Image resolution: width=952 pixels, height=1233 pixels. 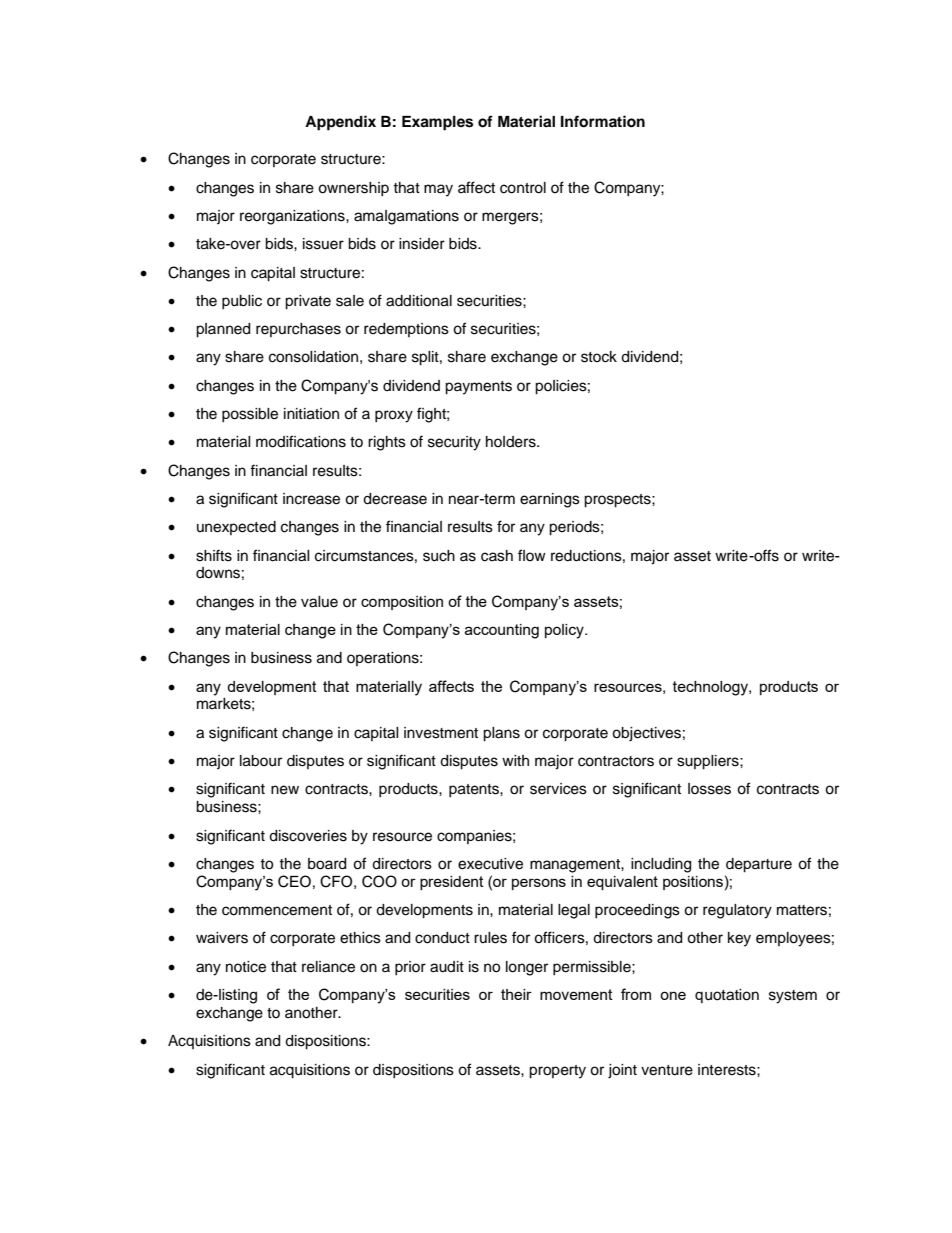 I want to click on Information, so click(x=603, y=121).
